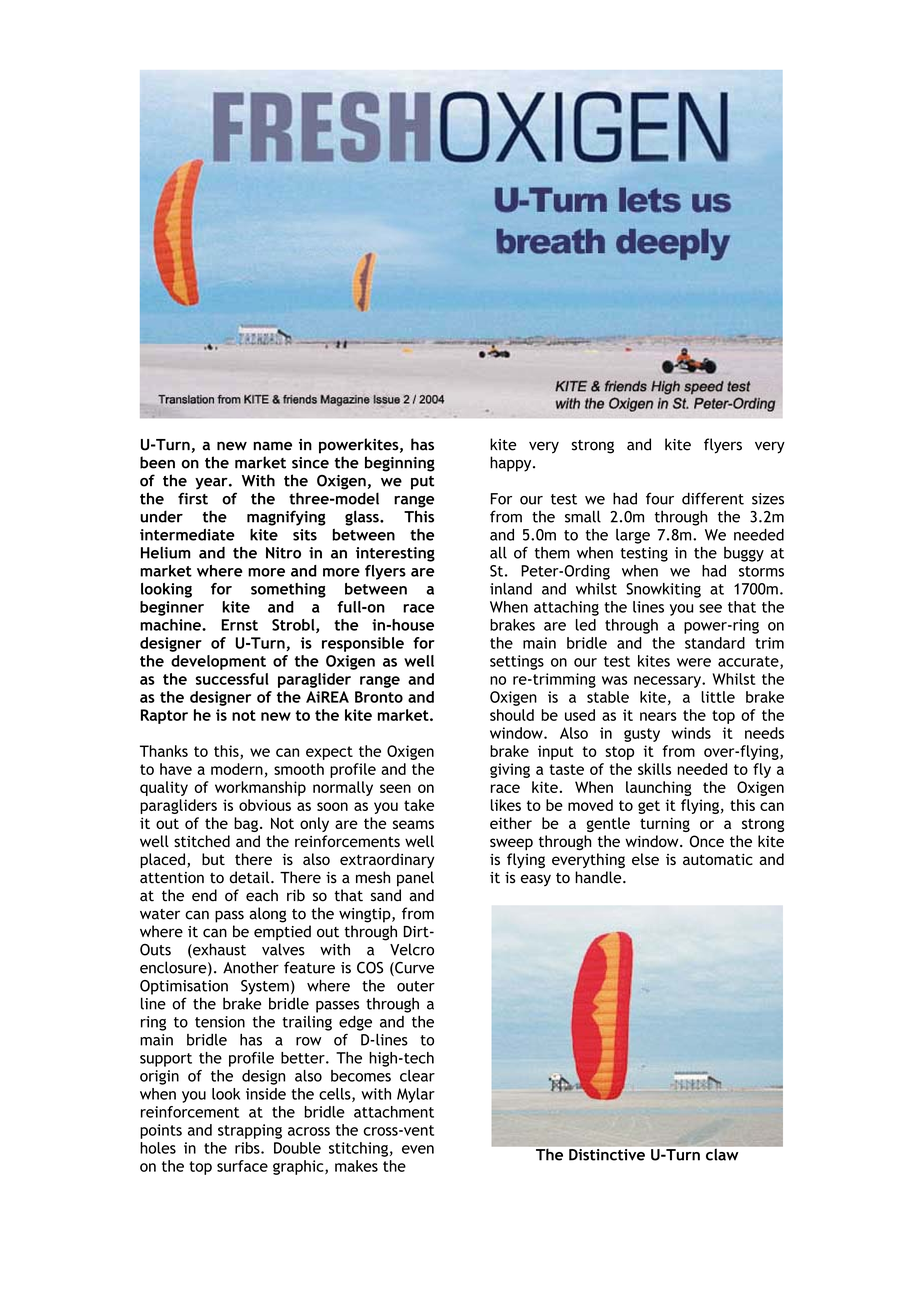 This page has height=1308, width=924. Describe the element at coordinates (715, 643) in the page. I see `standard` at that location.
